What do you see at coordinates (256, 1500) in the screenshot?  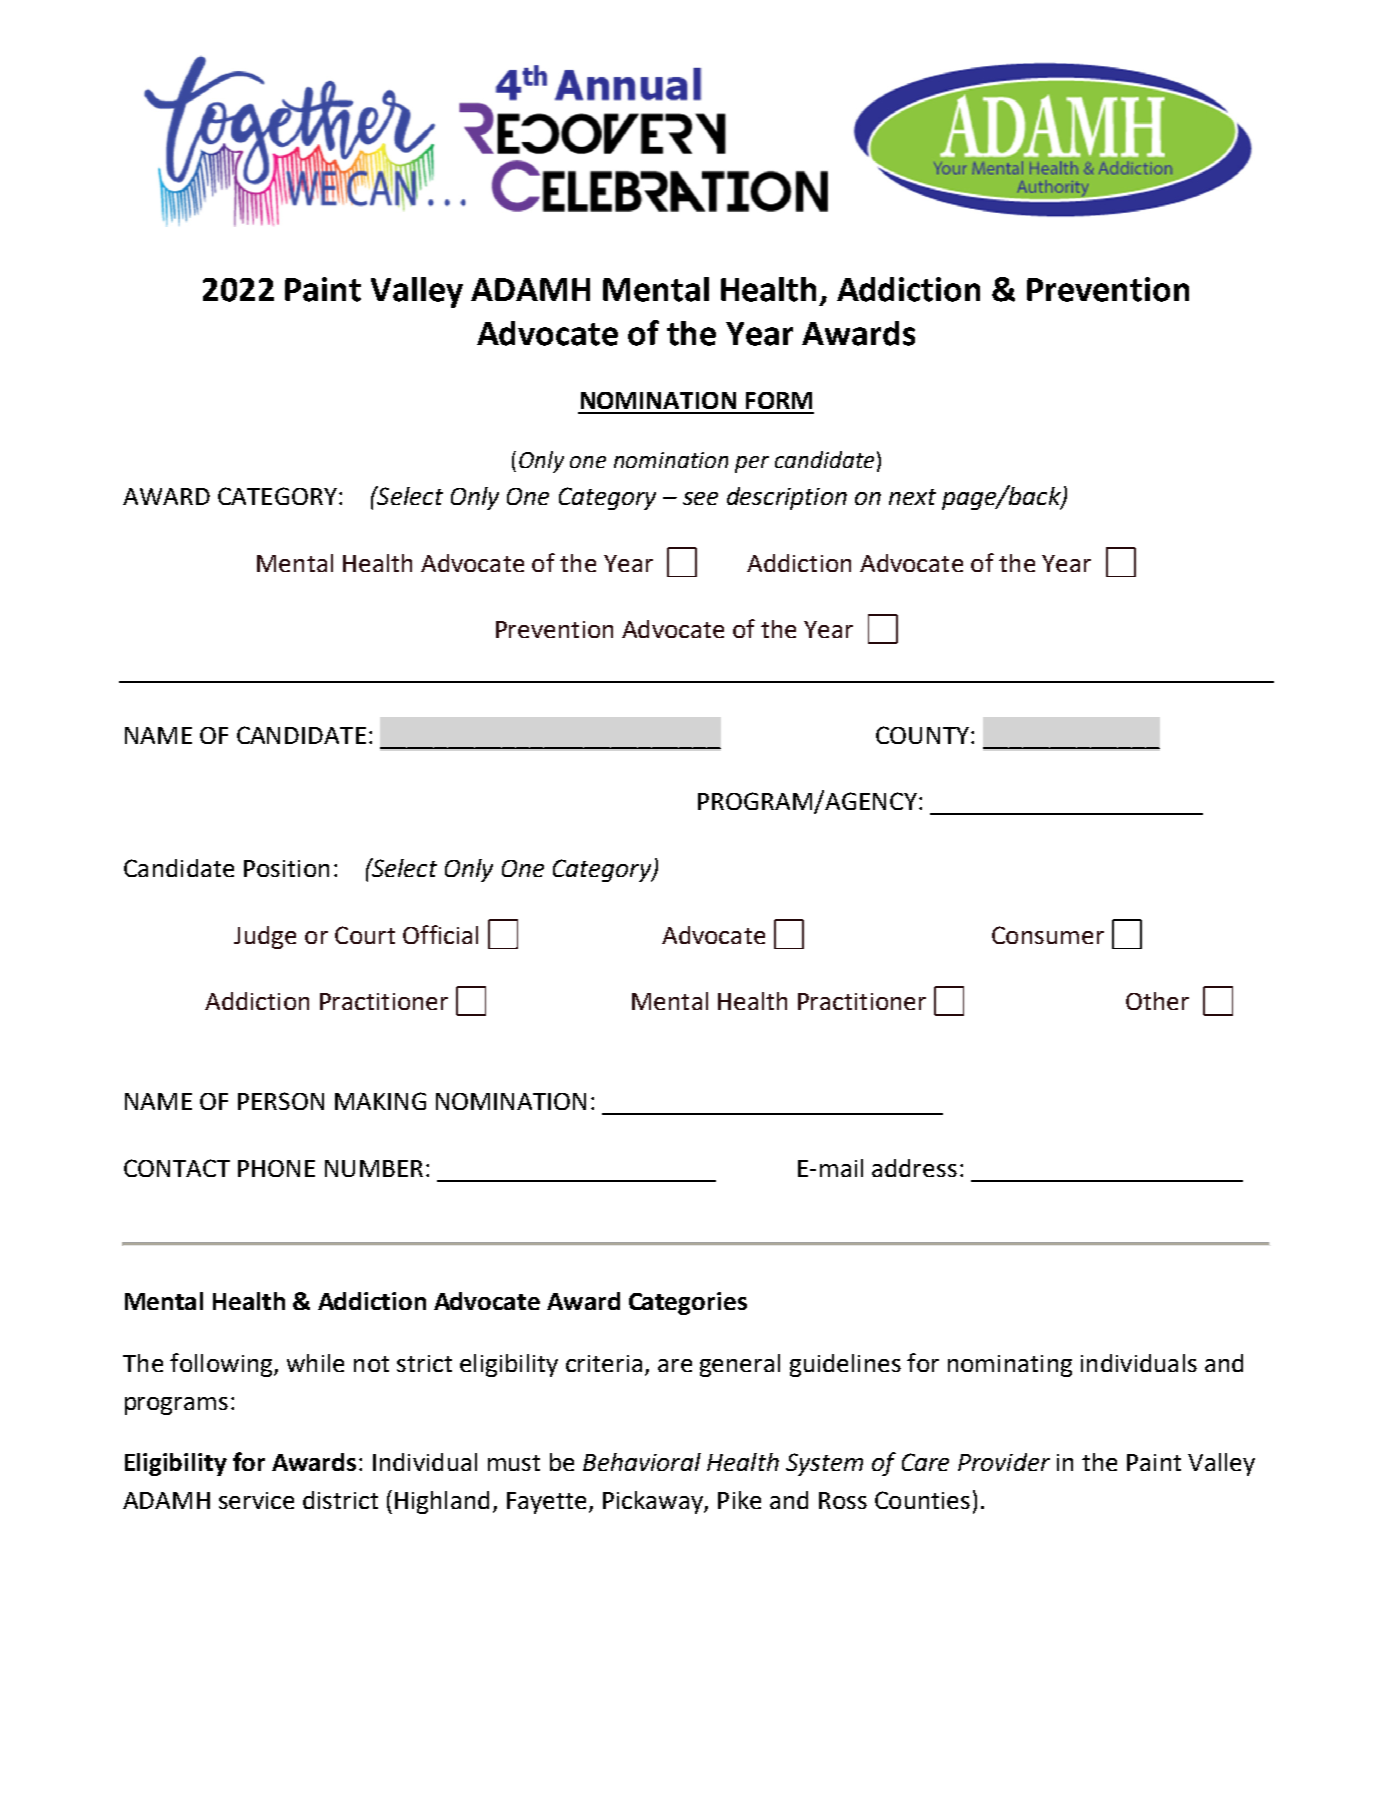 I see `service` at bounding box center [256, 1500].
